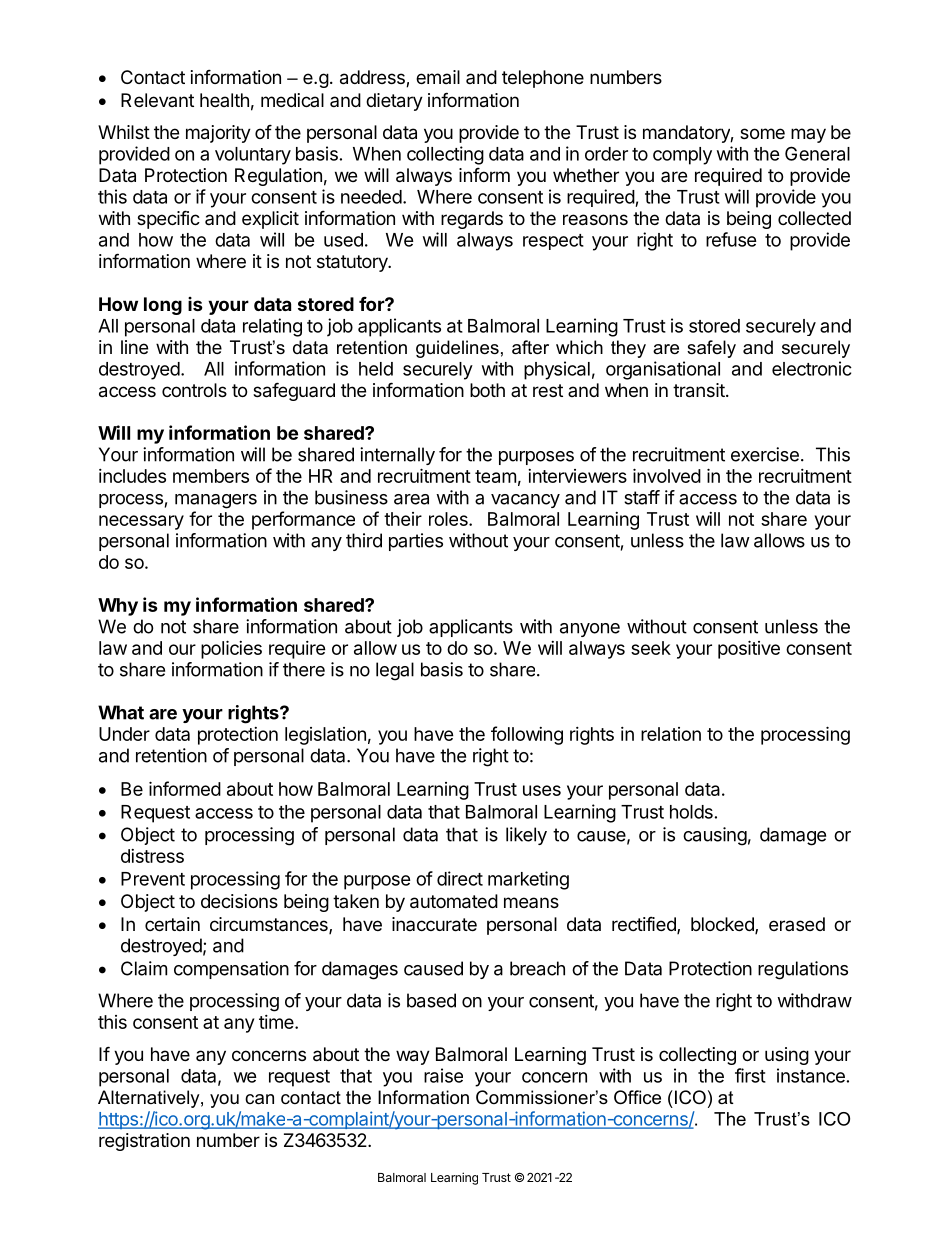 The image size is (952, 1233). I want to click on registration, so click(144, 1142).
